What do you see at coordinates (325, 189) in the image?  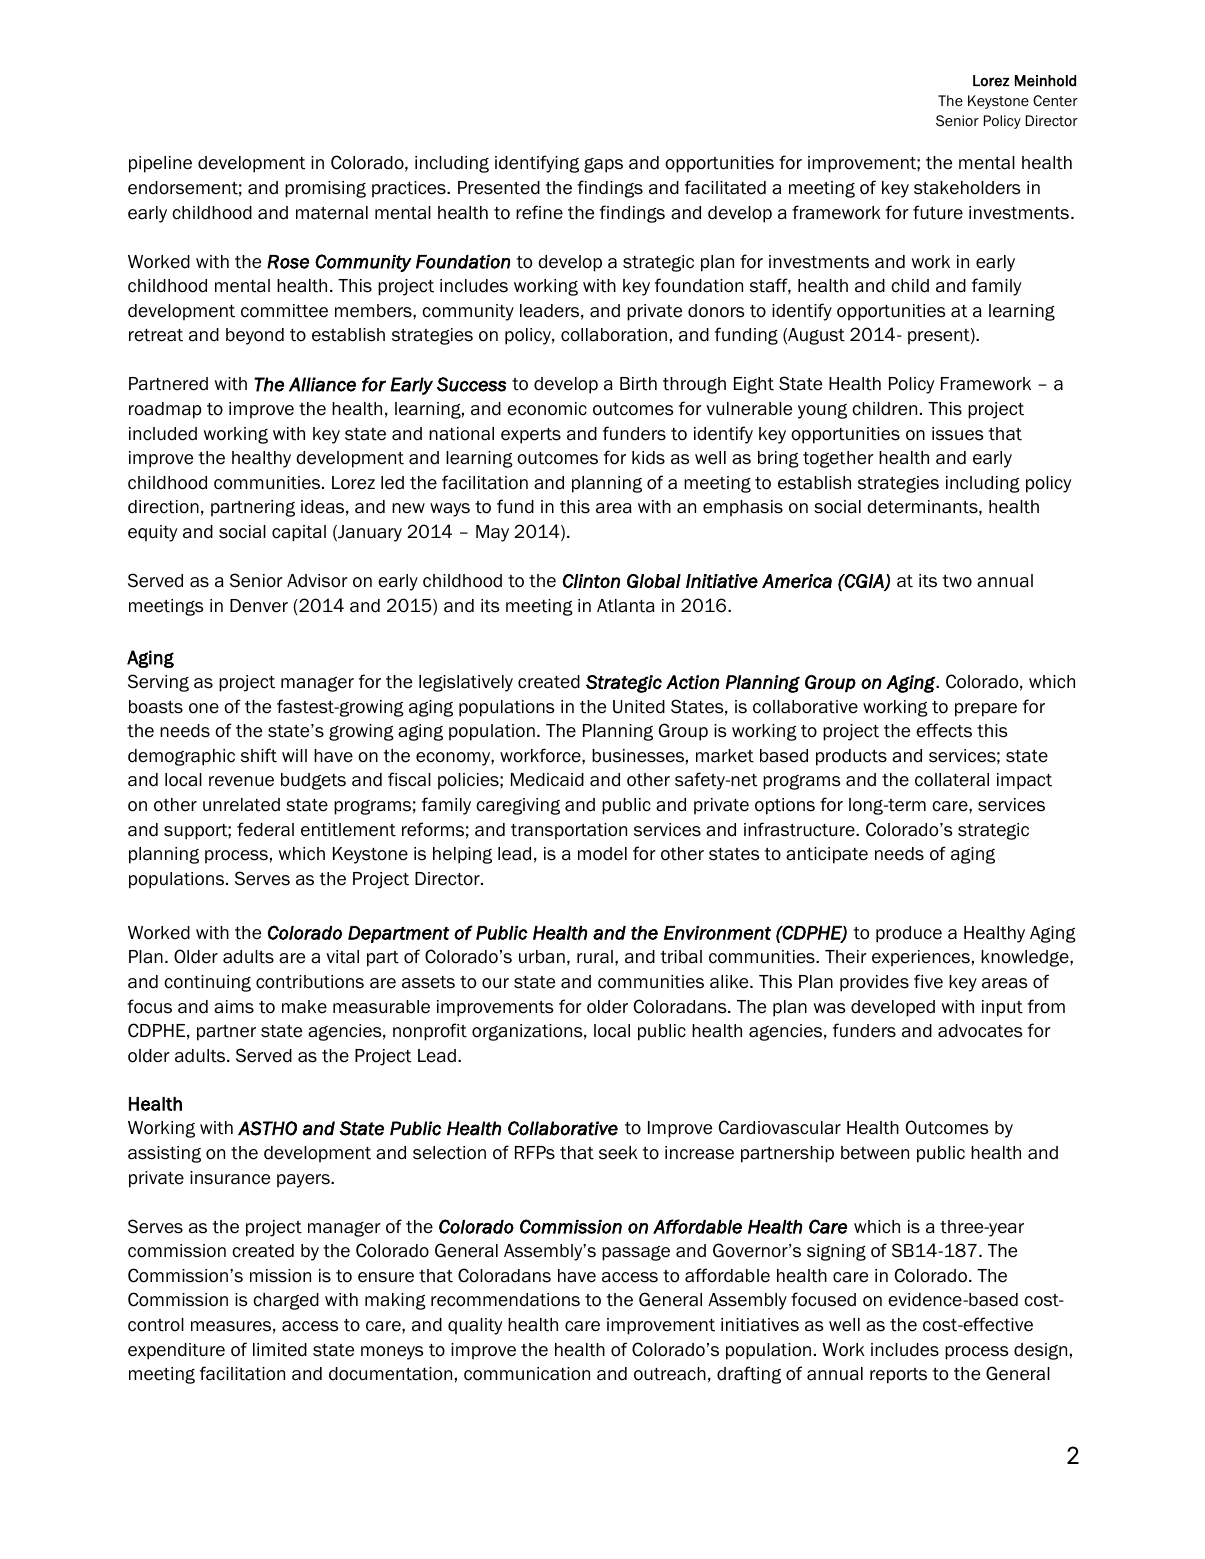 I see `promising` at bounding box center [325, 189].
